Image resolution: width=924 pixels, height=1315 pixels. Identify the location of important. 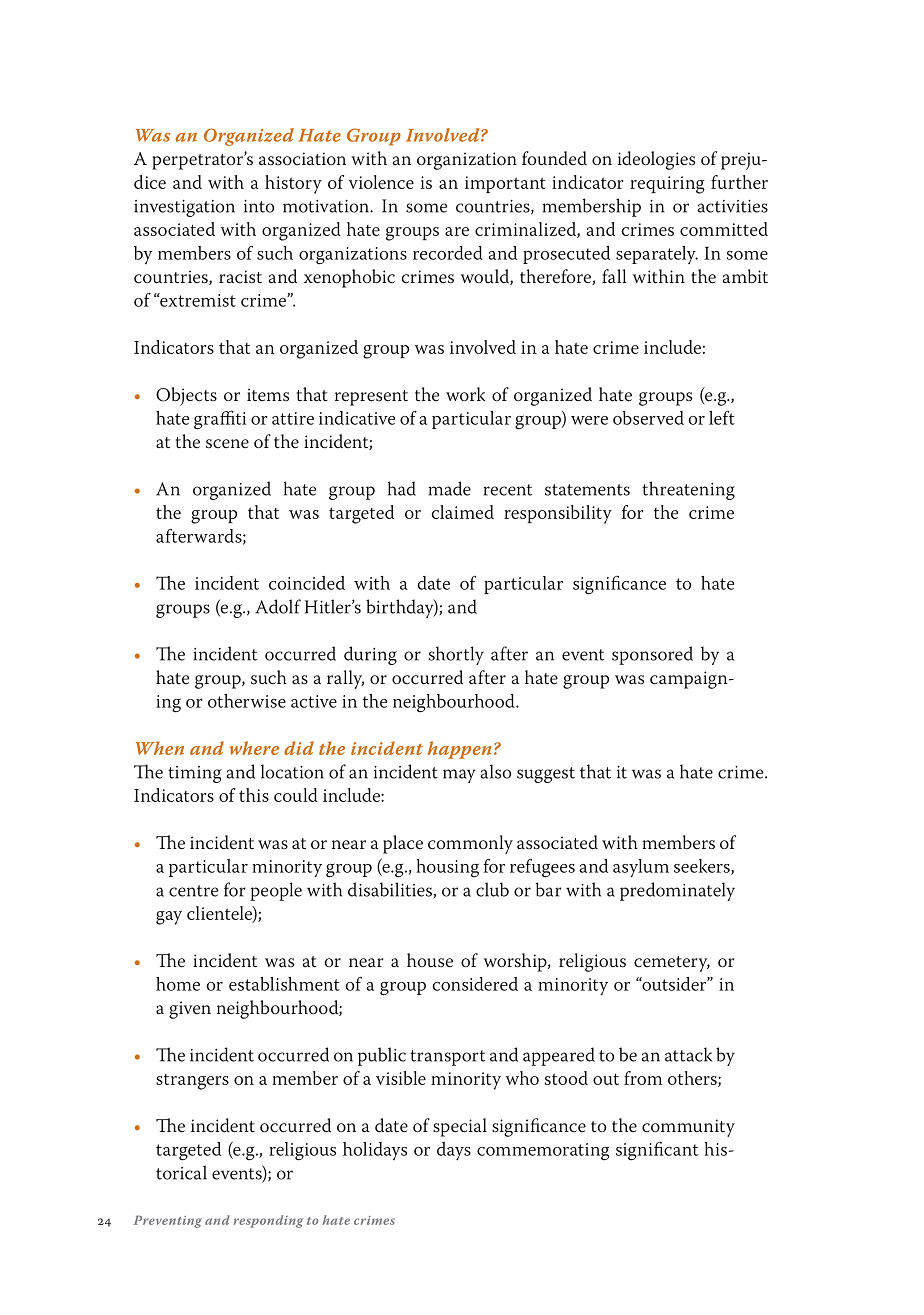
(505, 184).
